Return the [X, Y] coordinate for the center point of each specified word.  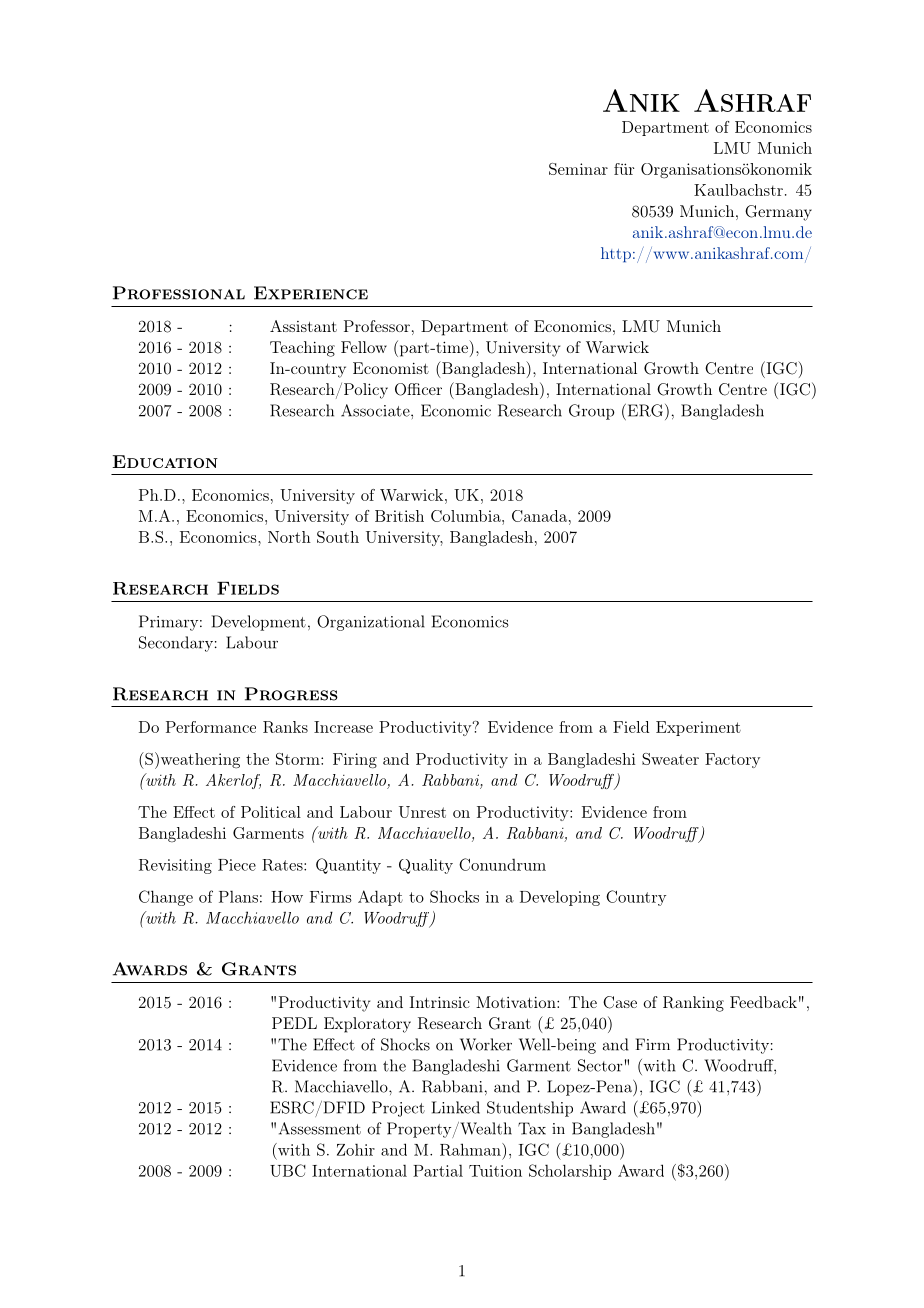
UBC [288, 1170]
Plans [238, 896]
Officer [418, 389]
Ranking [693, 1004]
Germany [778, 213]
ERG [644, 410]
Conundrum [502, 864]
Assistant [303, 326]
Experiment [698, 728]
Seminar [578, 169]
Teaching [302, 349]
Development [259, 623]
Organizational [371, 623]
